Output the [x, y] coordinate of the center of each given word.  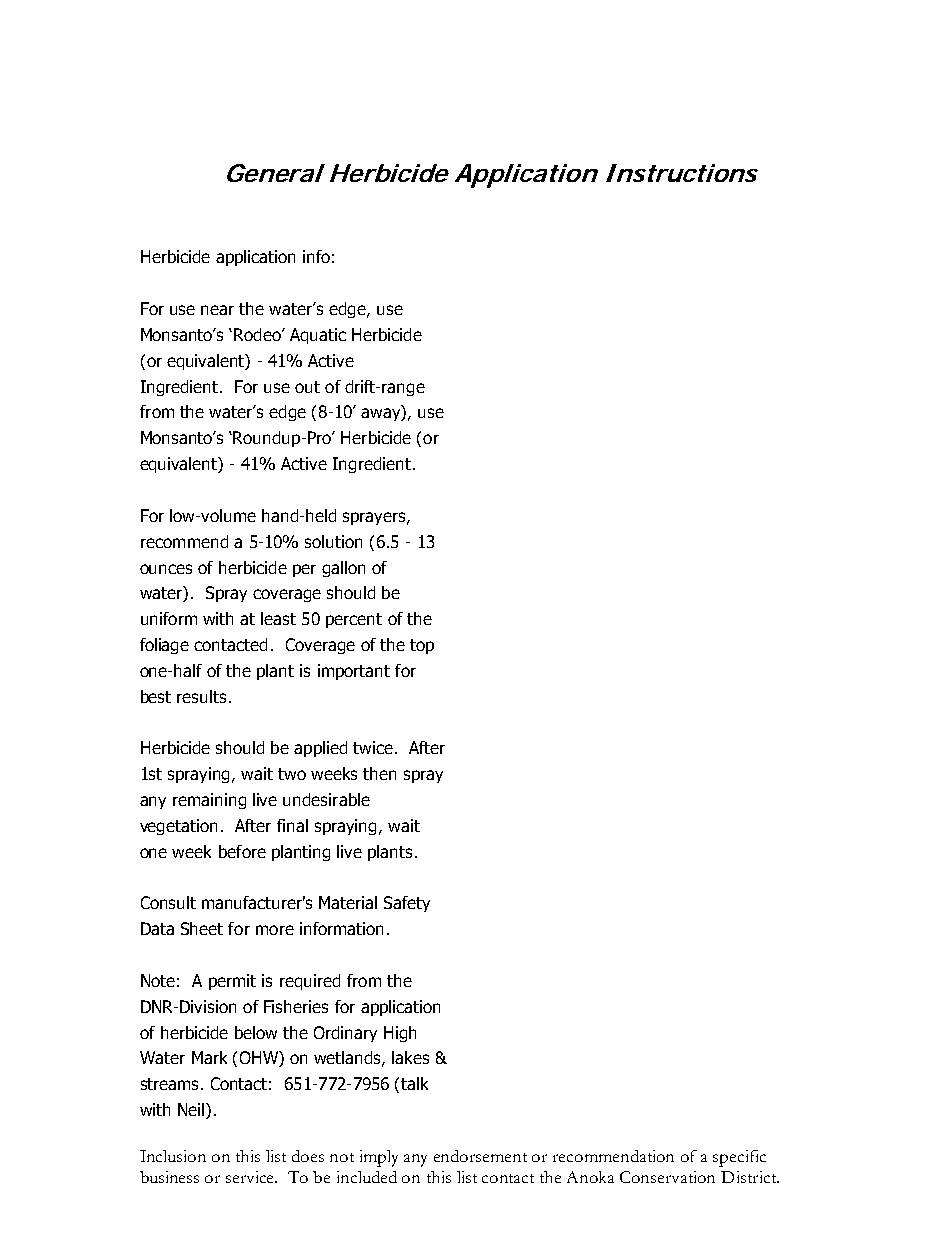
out [307, 387]
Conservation [667, 1177]
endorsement [480, 1156]
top [422, 646]
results [201, 696]
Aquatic [318, 336]
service [251, 1177]
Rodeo [258, 334]
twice [373, 747]
